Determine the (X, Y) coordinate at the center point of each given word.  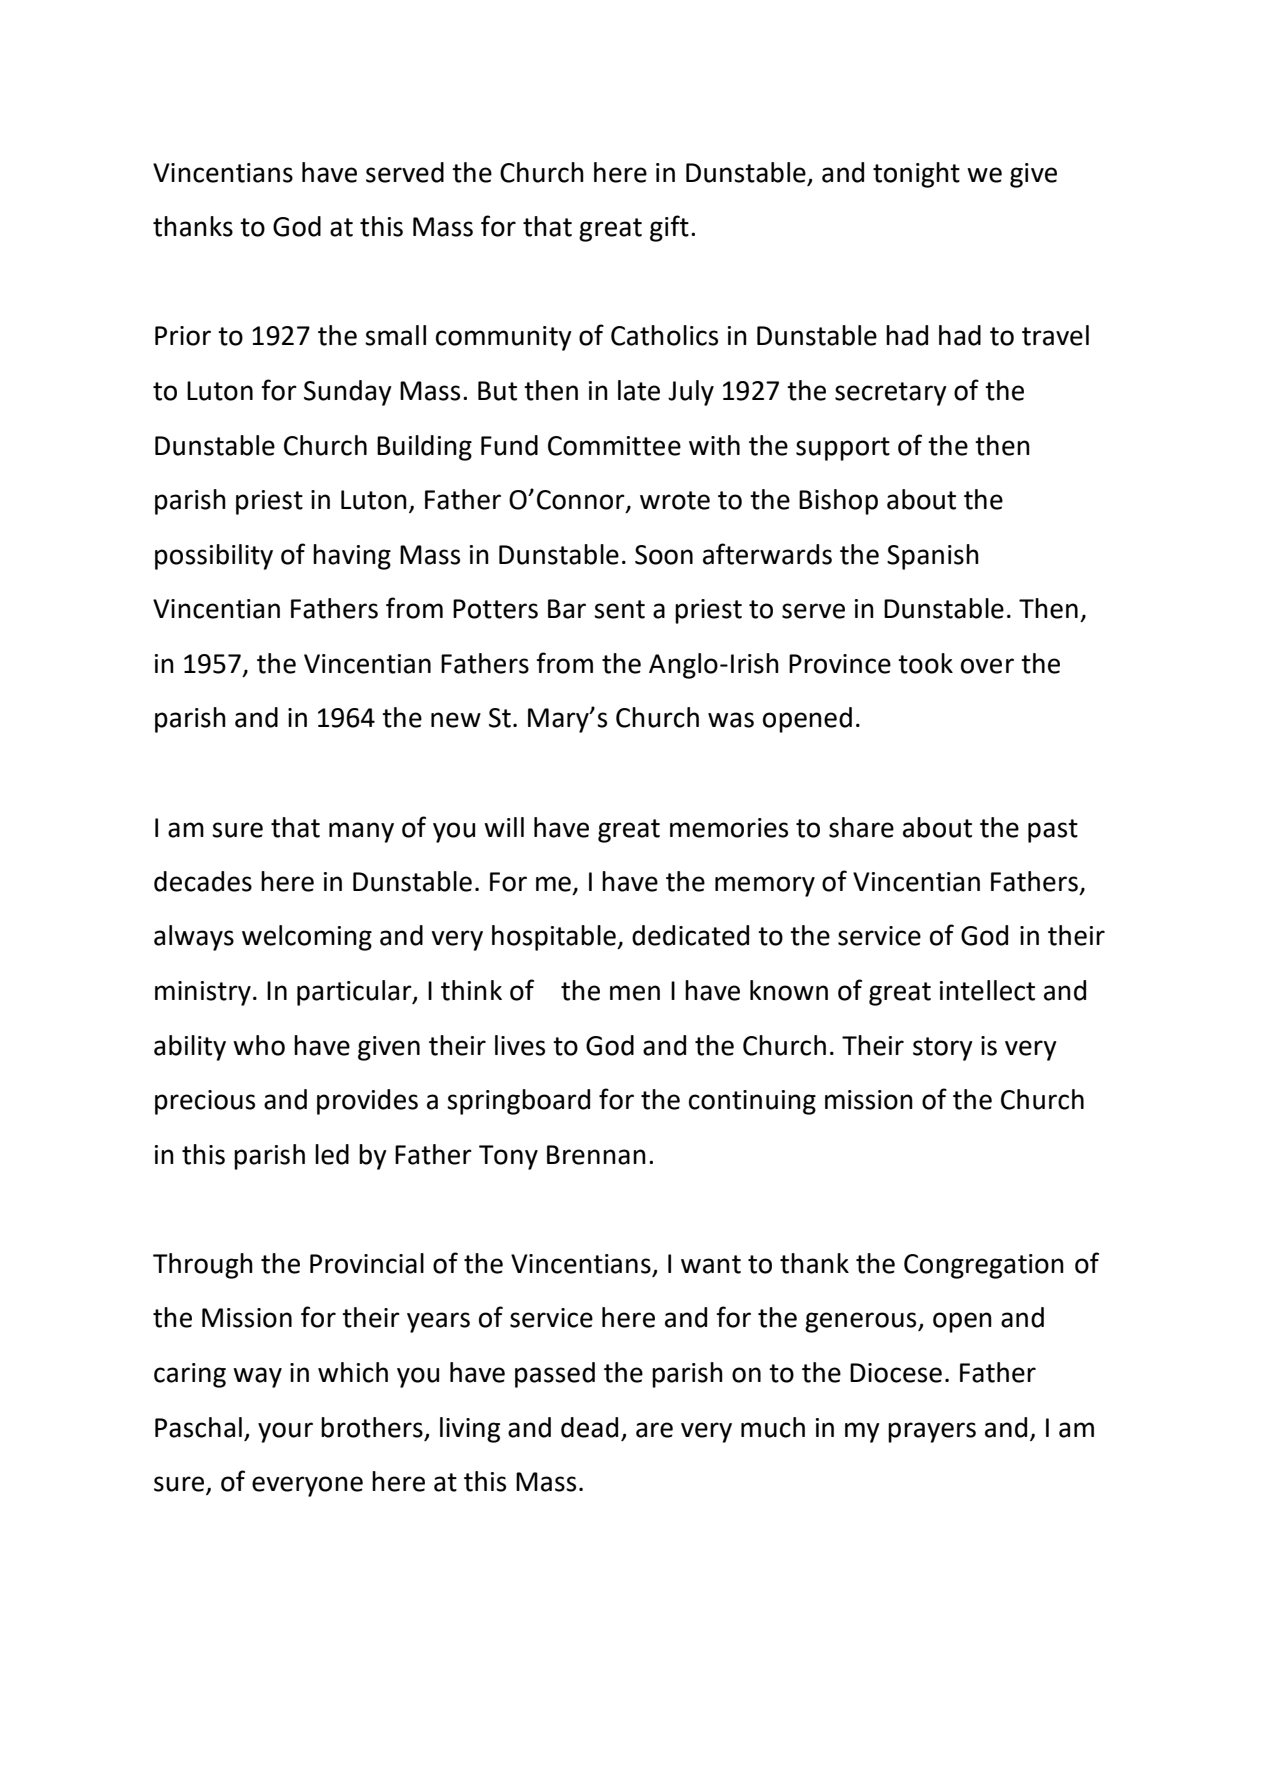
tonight (916, 175)
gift (669, 228)
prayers (932, 1432)
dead (589, 1427)
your (285, 1432)
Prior (183, 336)
